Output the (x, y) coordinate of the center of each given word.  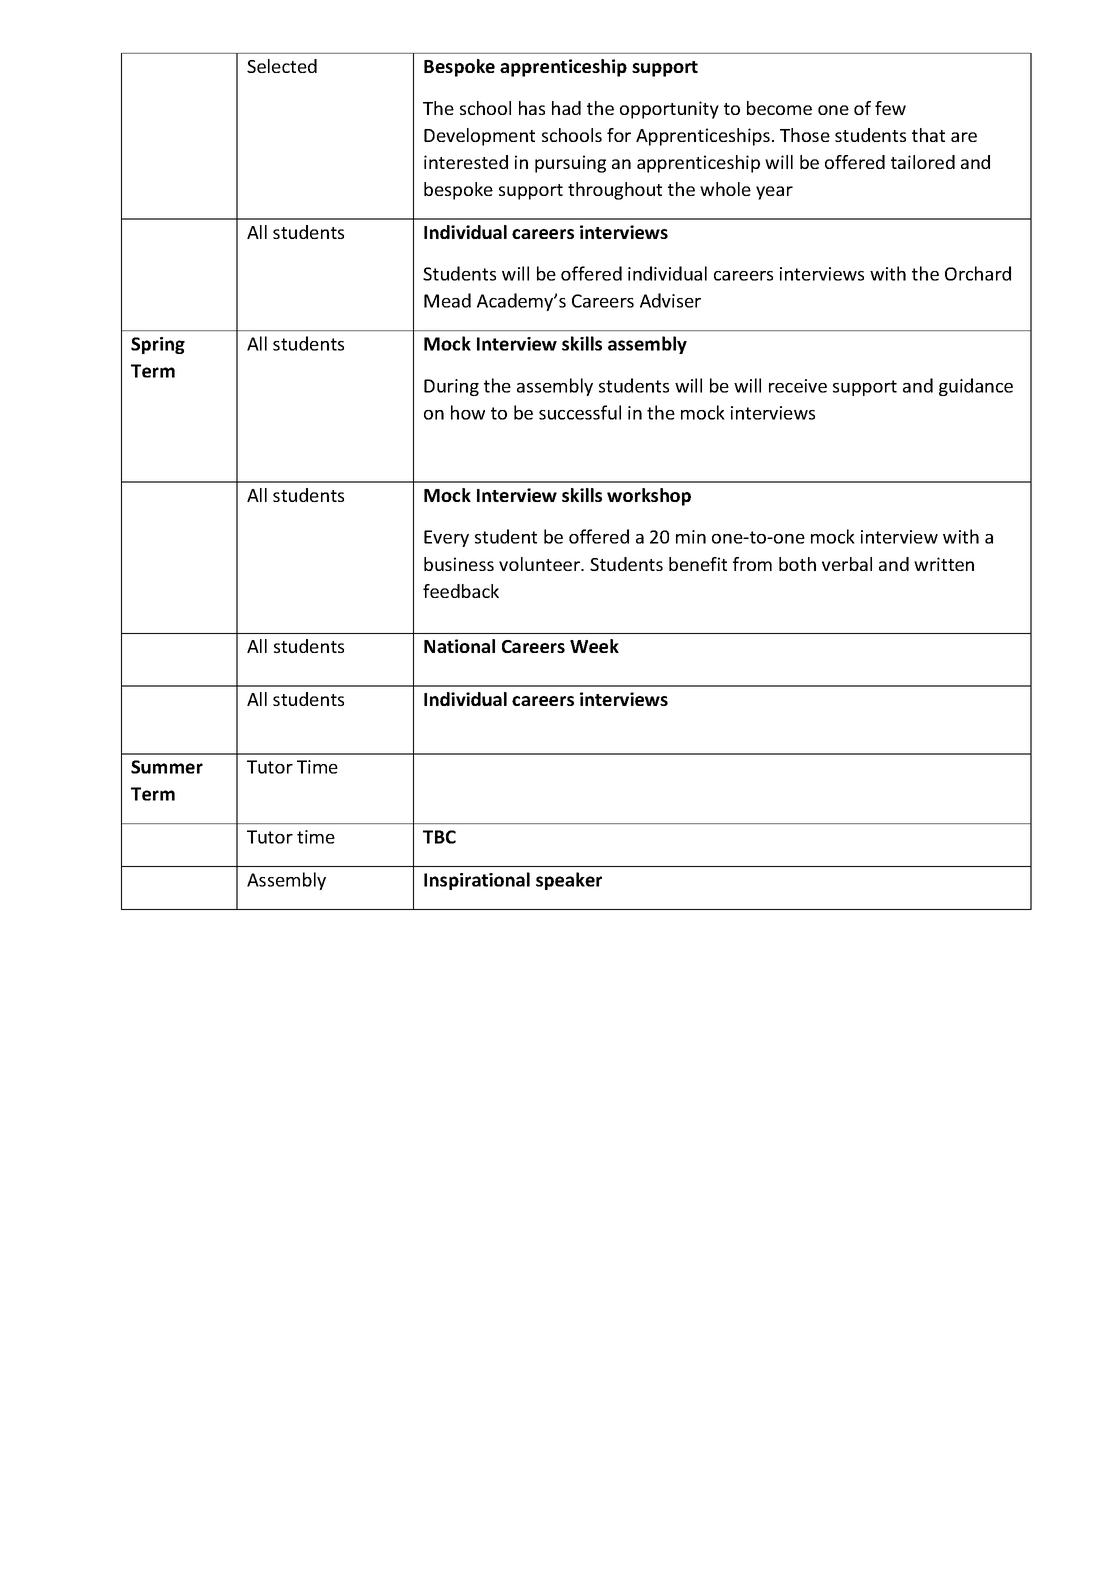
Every (446, 538)
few (890, 108)
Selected (282, 66)
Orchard (978, 273)
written (944, 564)
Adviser (670, 300)
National (459, 646)
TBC (439, 837)
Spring (158, 345)
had (566, 108)
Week (594, 646)
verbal (847, 564)
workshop (649, 497)
